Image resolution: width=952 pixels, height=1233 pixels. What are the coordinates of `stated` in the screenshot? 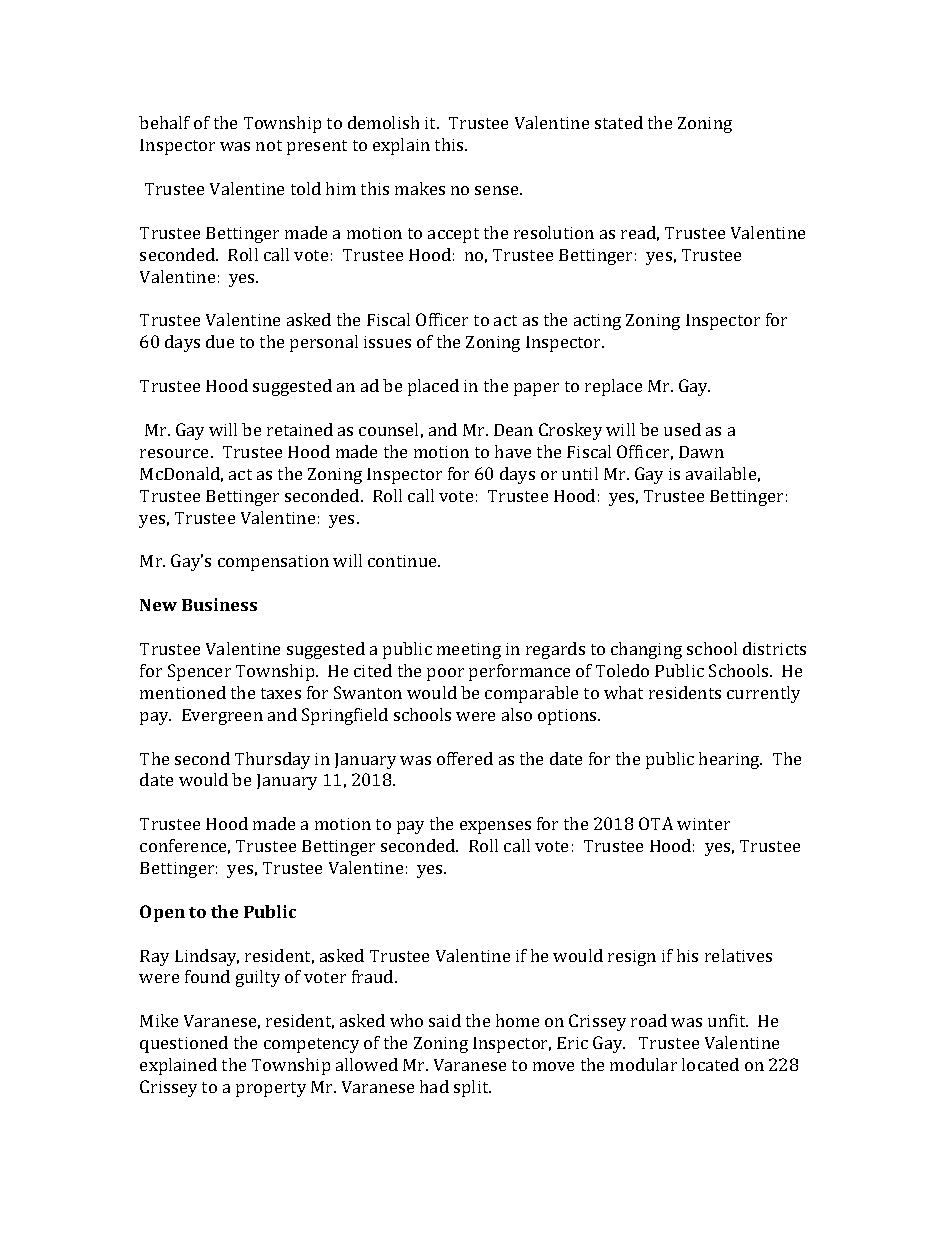 It's located at (619, 122).
